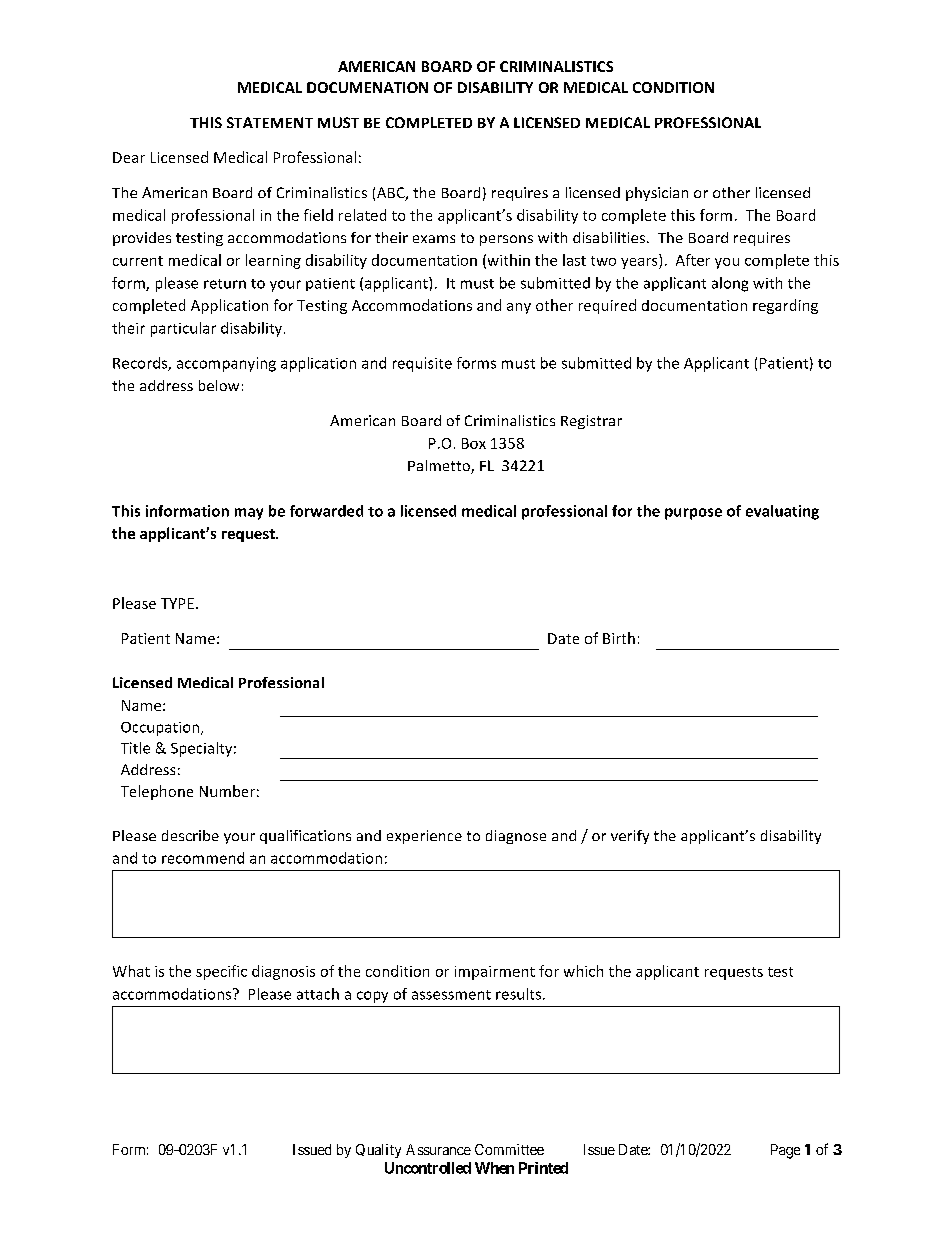 The width and height of the screenshot is (952, 1233). I want to click on purpose, so click(693, 514).
